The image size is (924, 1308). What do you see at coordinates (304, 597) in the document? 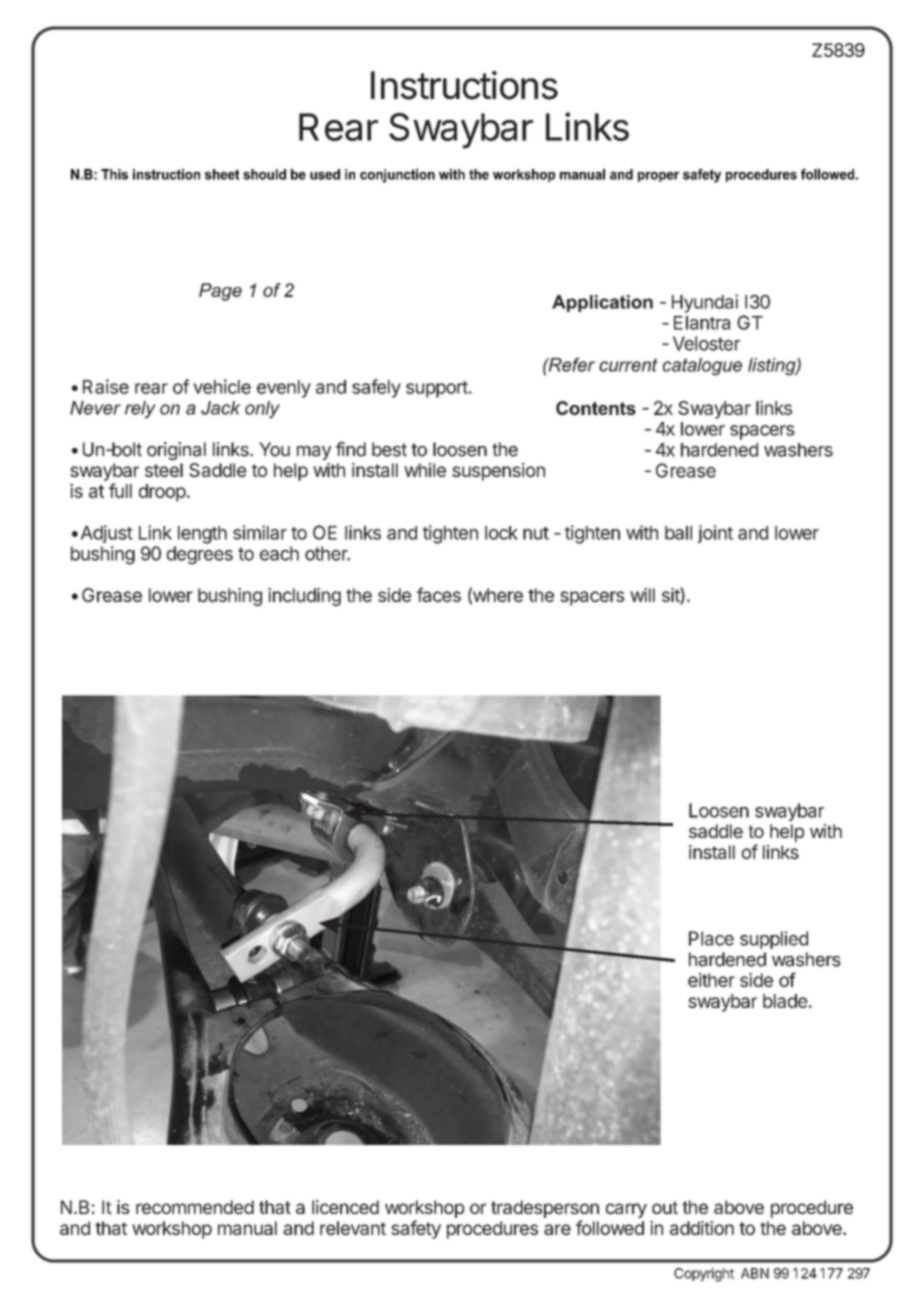
I see `including` at bounding box center [304, 597].
